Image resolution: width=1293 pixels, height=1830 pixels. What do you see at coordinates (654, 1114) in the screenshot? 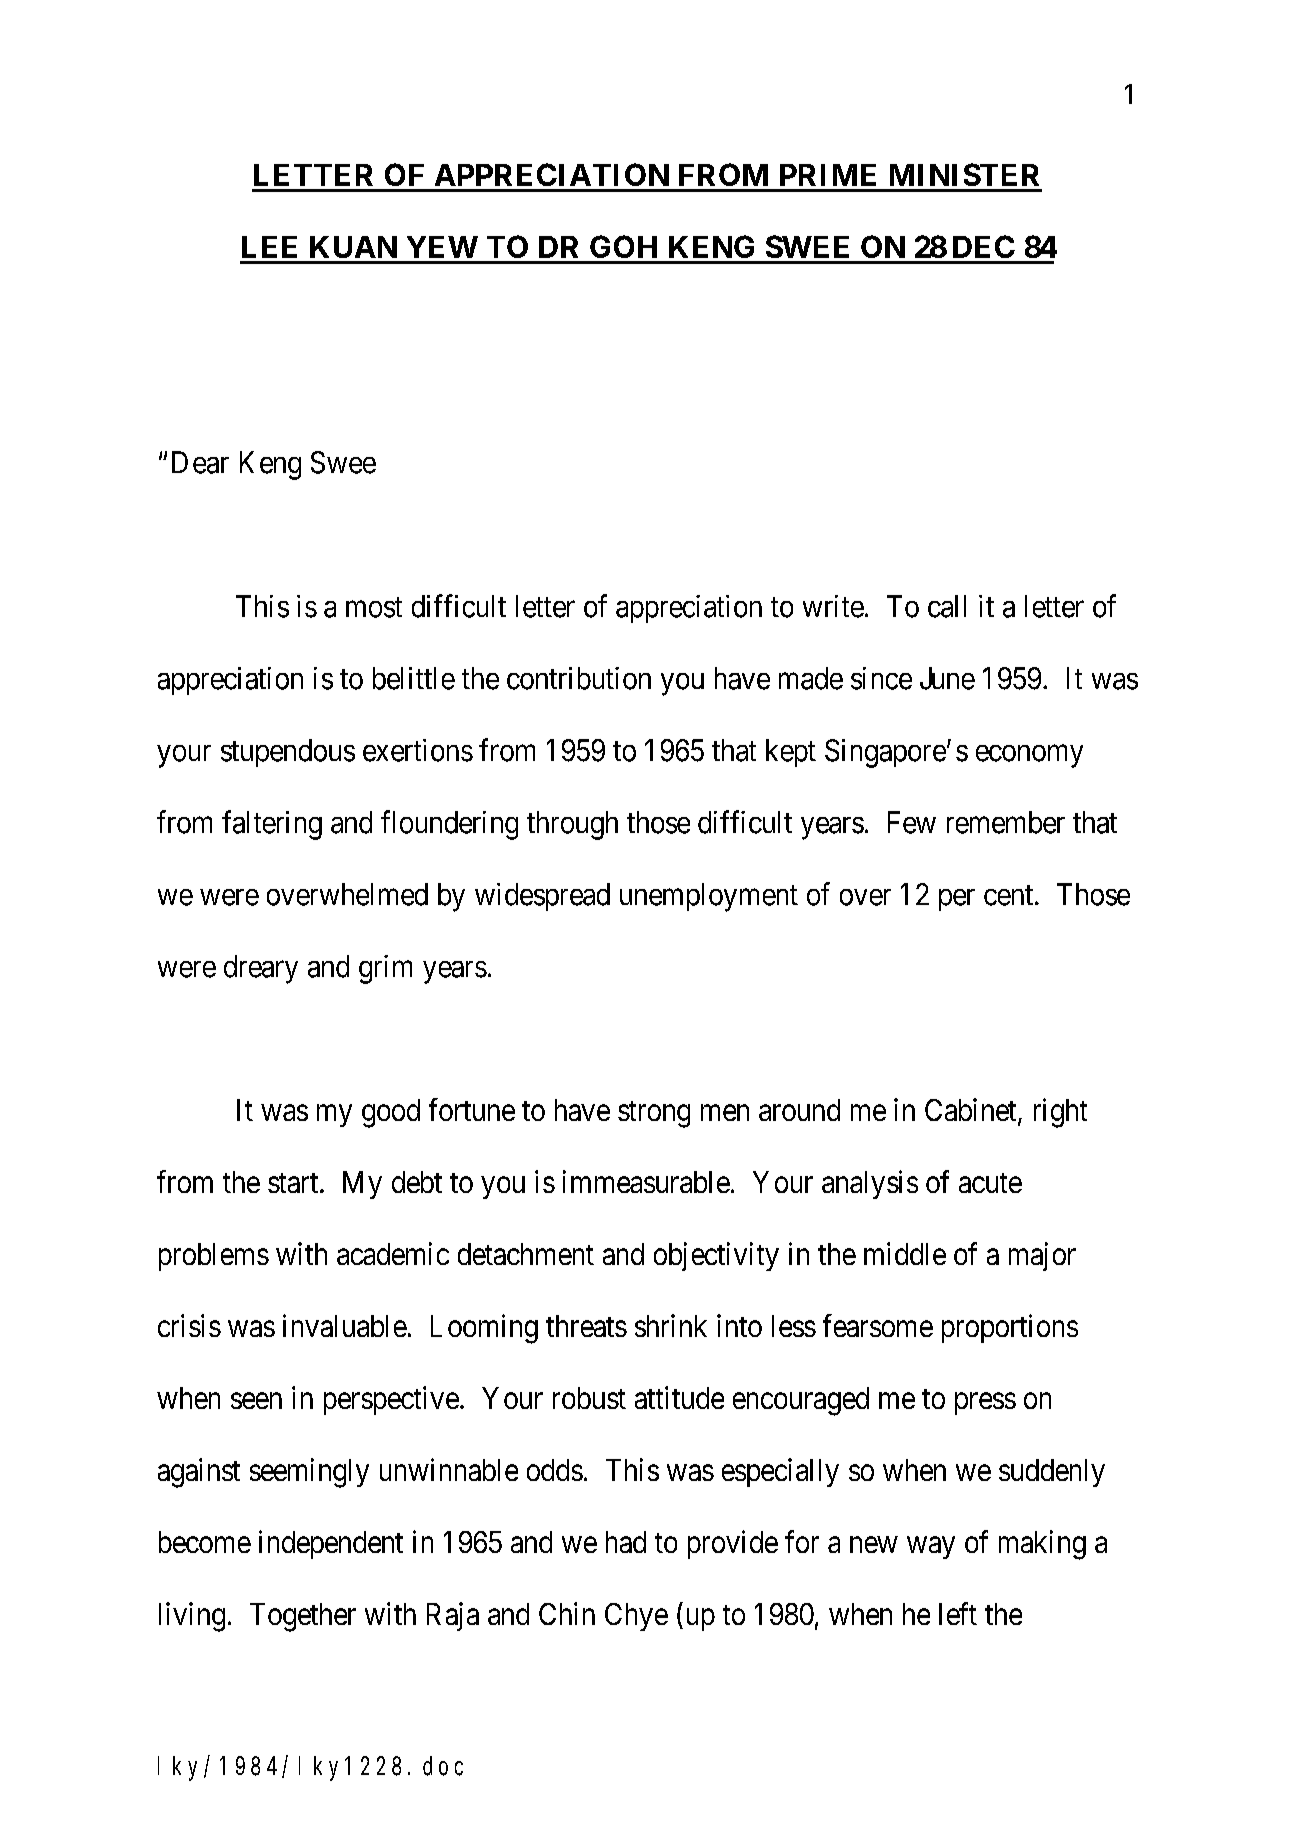
I see `strong` at bounding box center [654, 1114].
